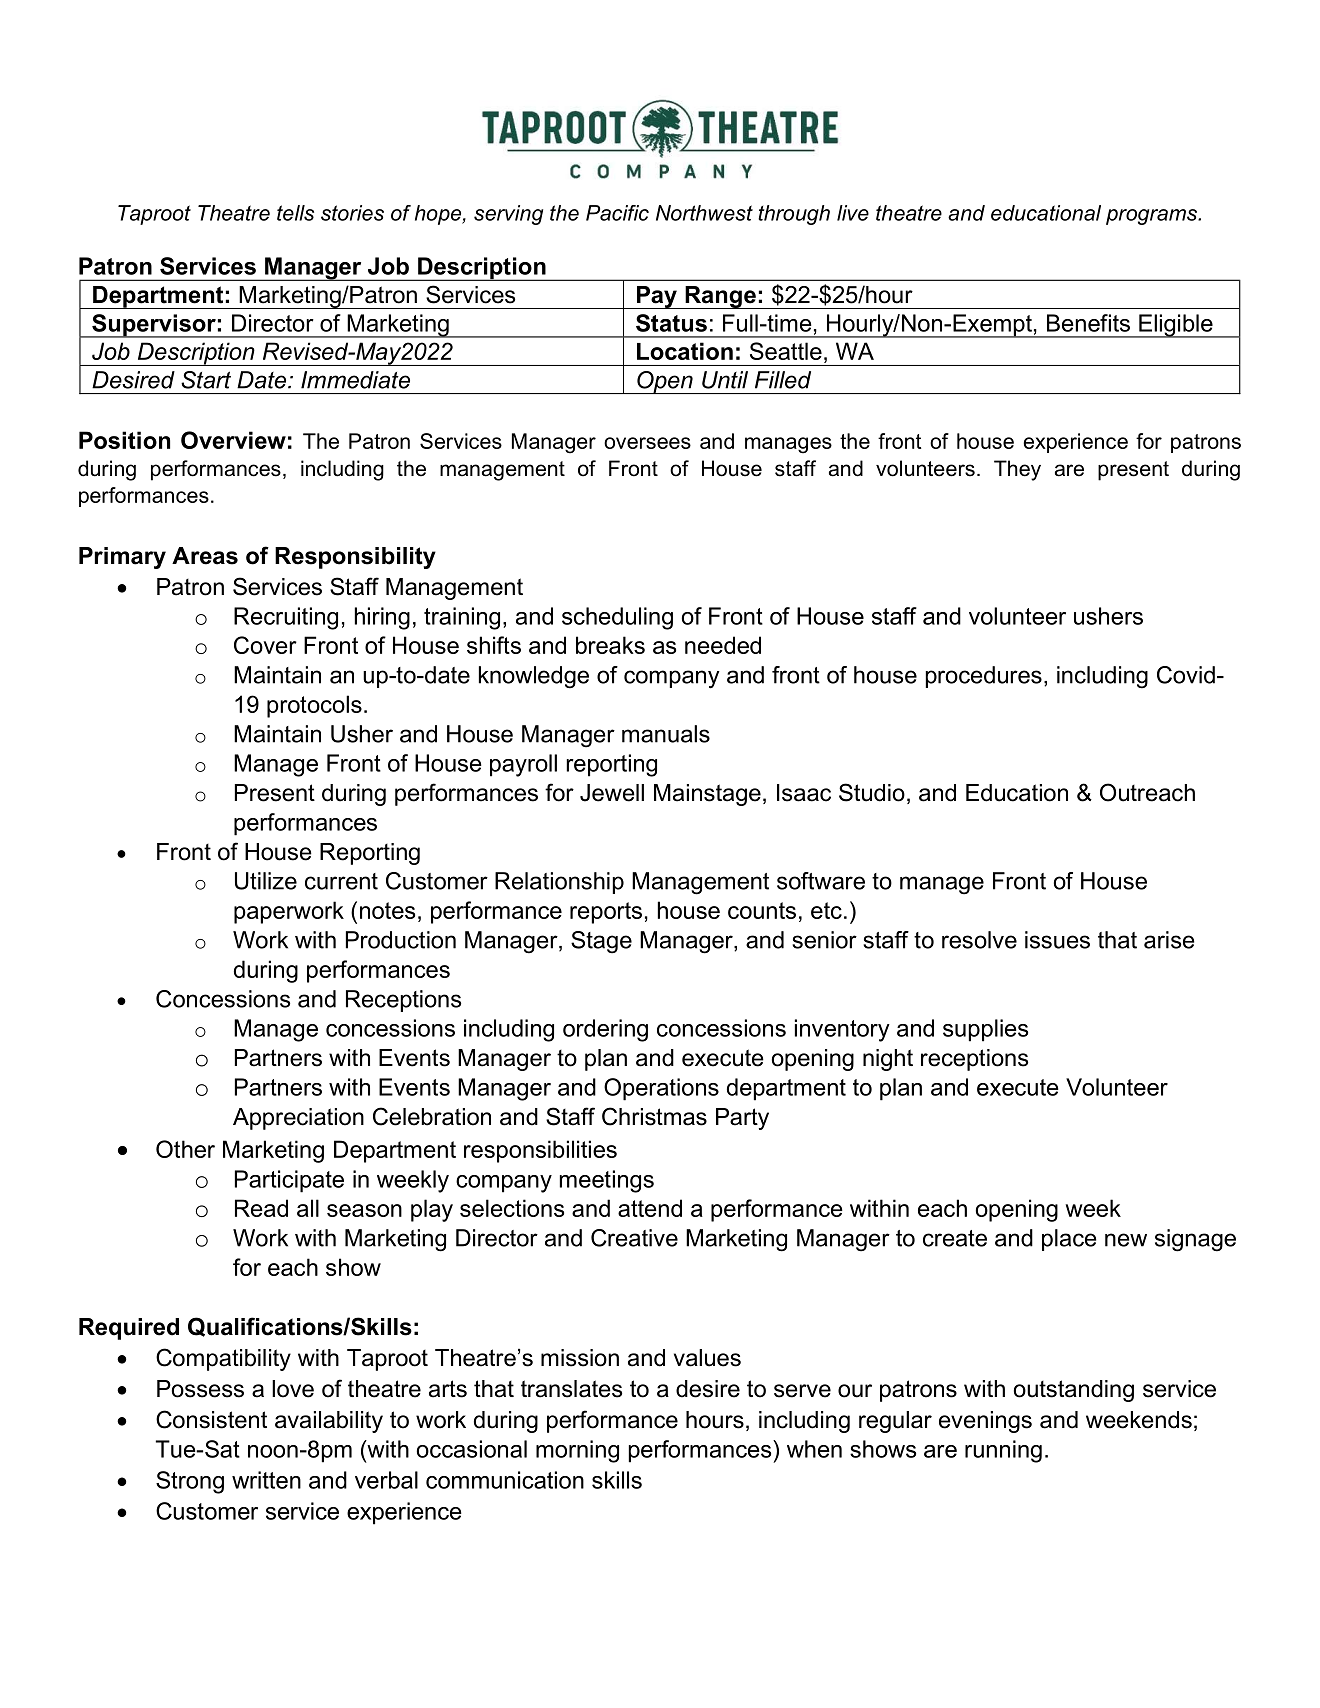 The width and height of the screenshot is (1320, 1708). What do you see at coordinates (1153, 217) in the screenshot?
I see `programs` at bounding box center [1153, 217].
